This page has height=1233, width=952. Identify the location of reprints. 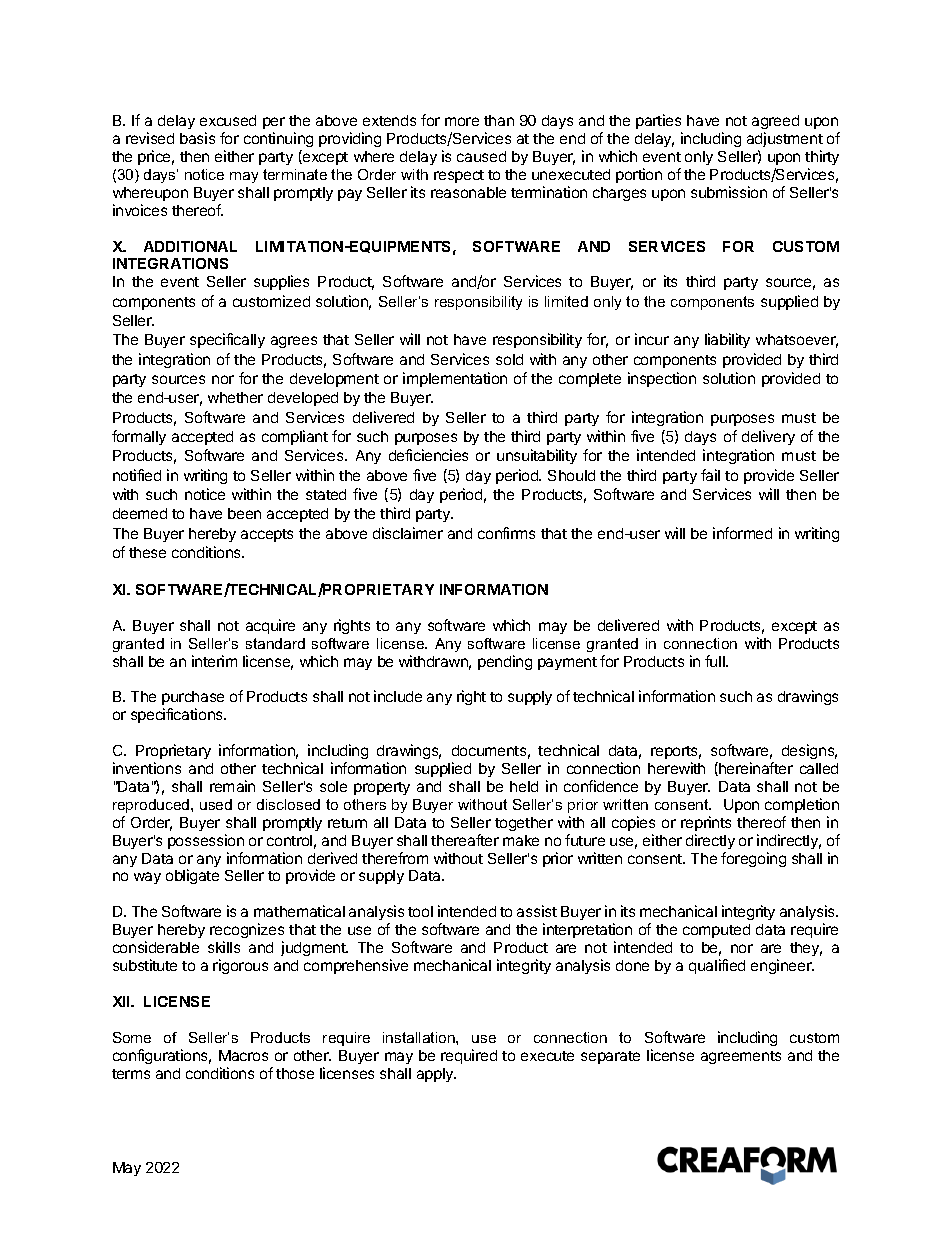
(706, 823).
